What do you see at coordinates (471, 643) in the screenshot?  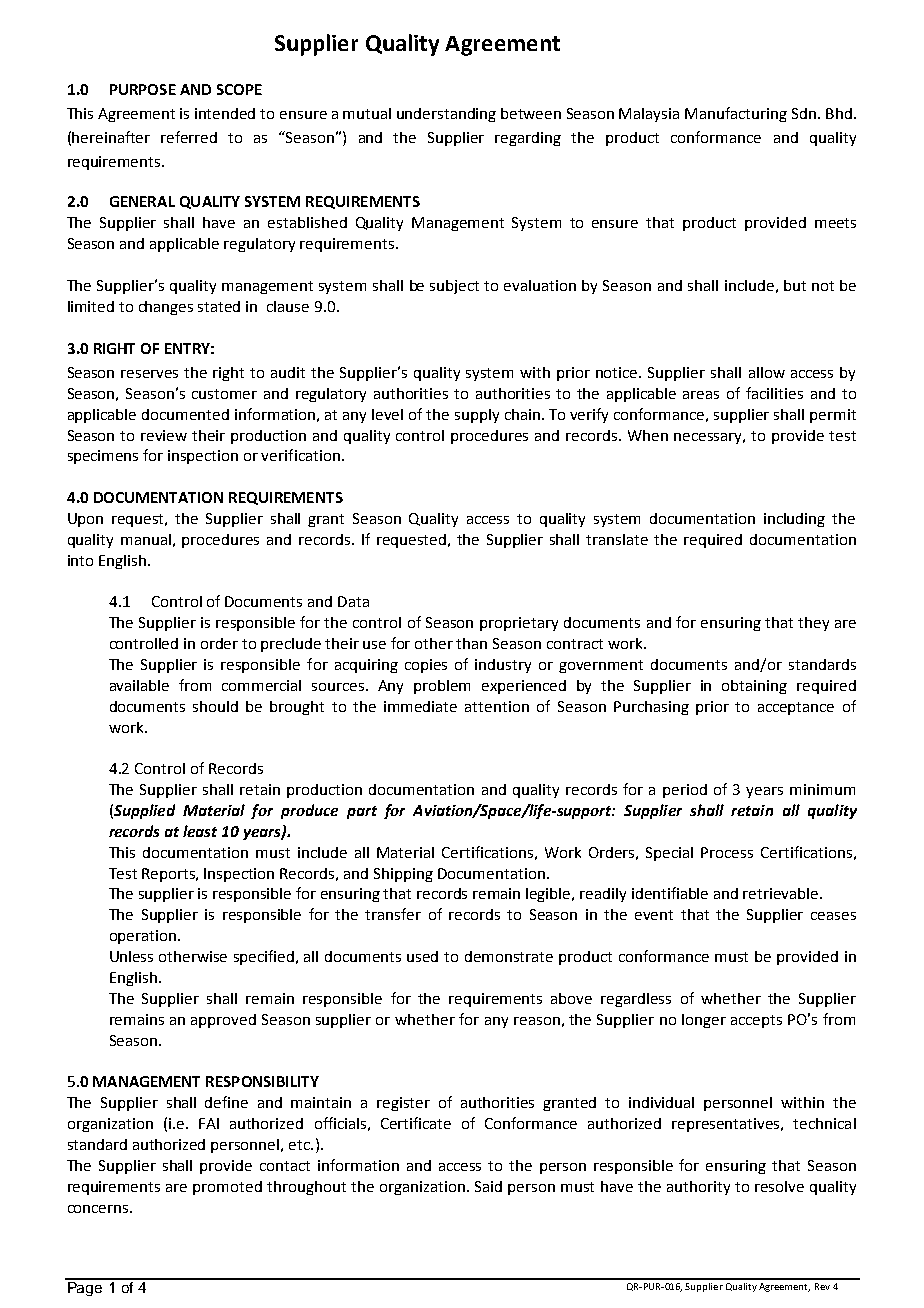 I see `than` at bounding box center [471, 643].
